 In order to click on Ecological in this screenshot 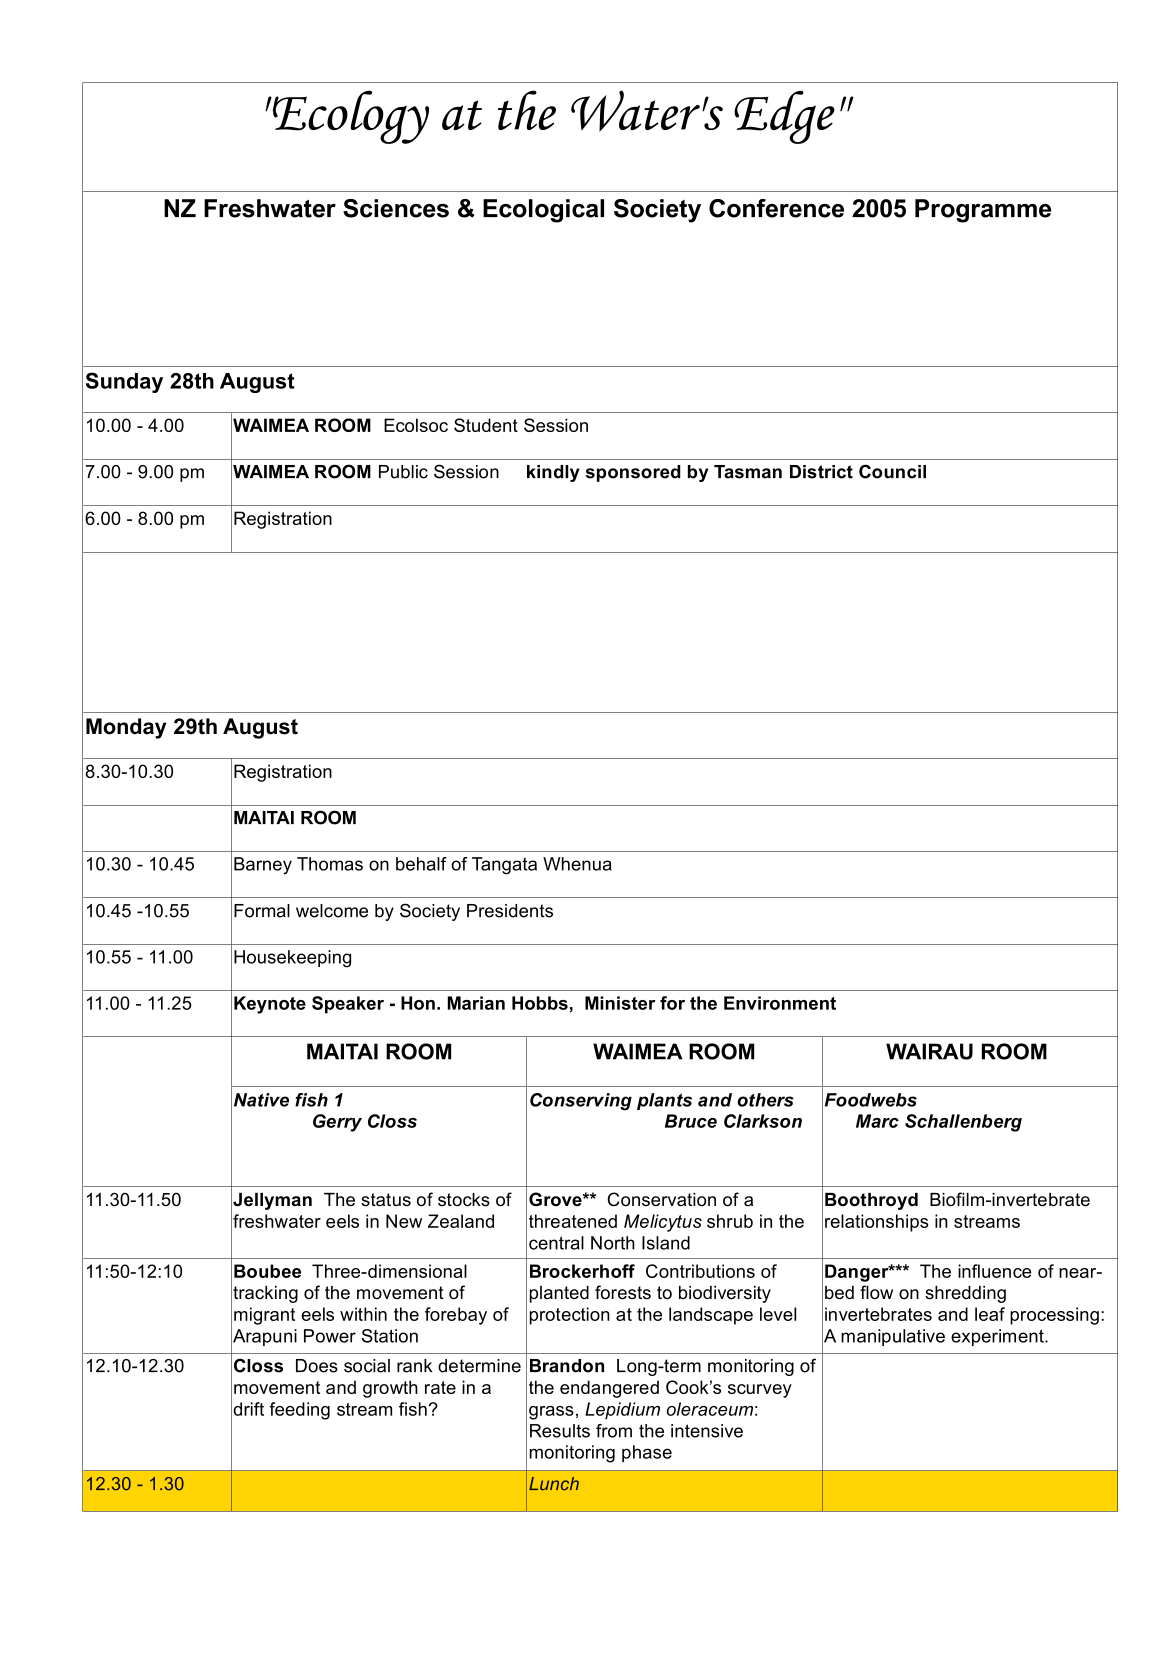, I will do `click(543, 211)`.
